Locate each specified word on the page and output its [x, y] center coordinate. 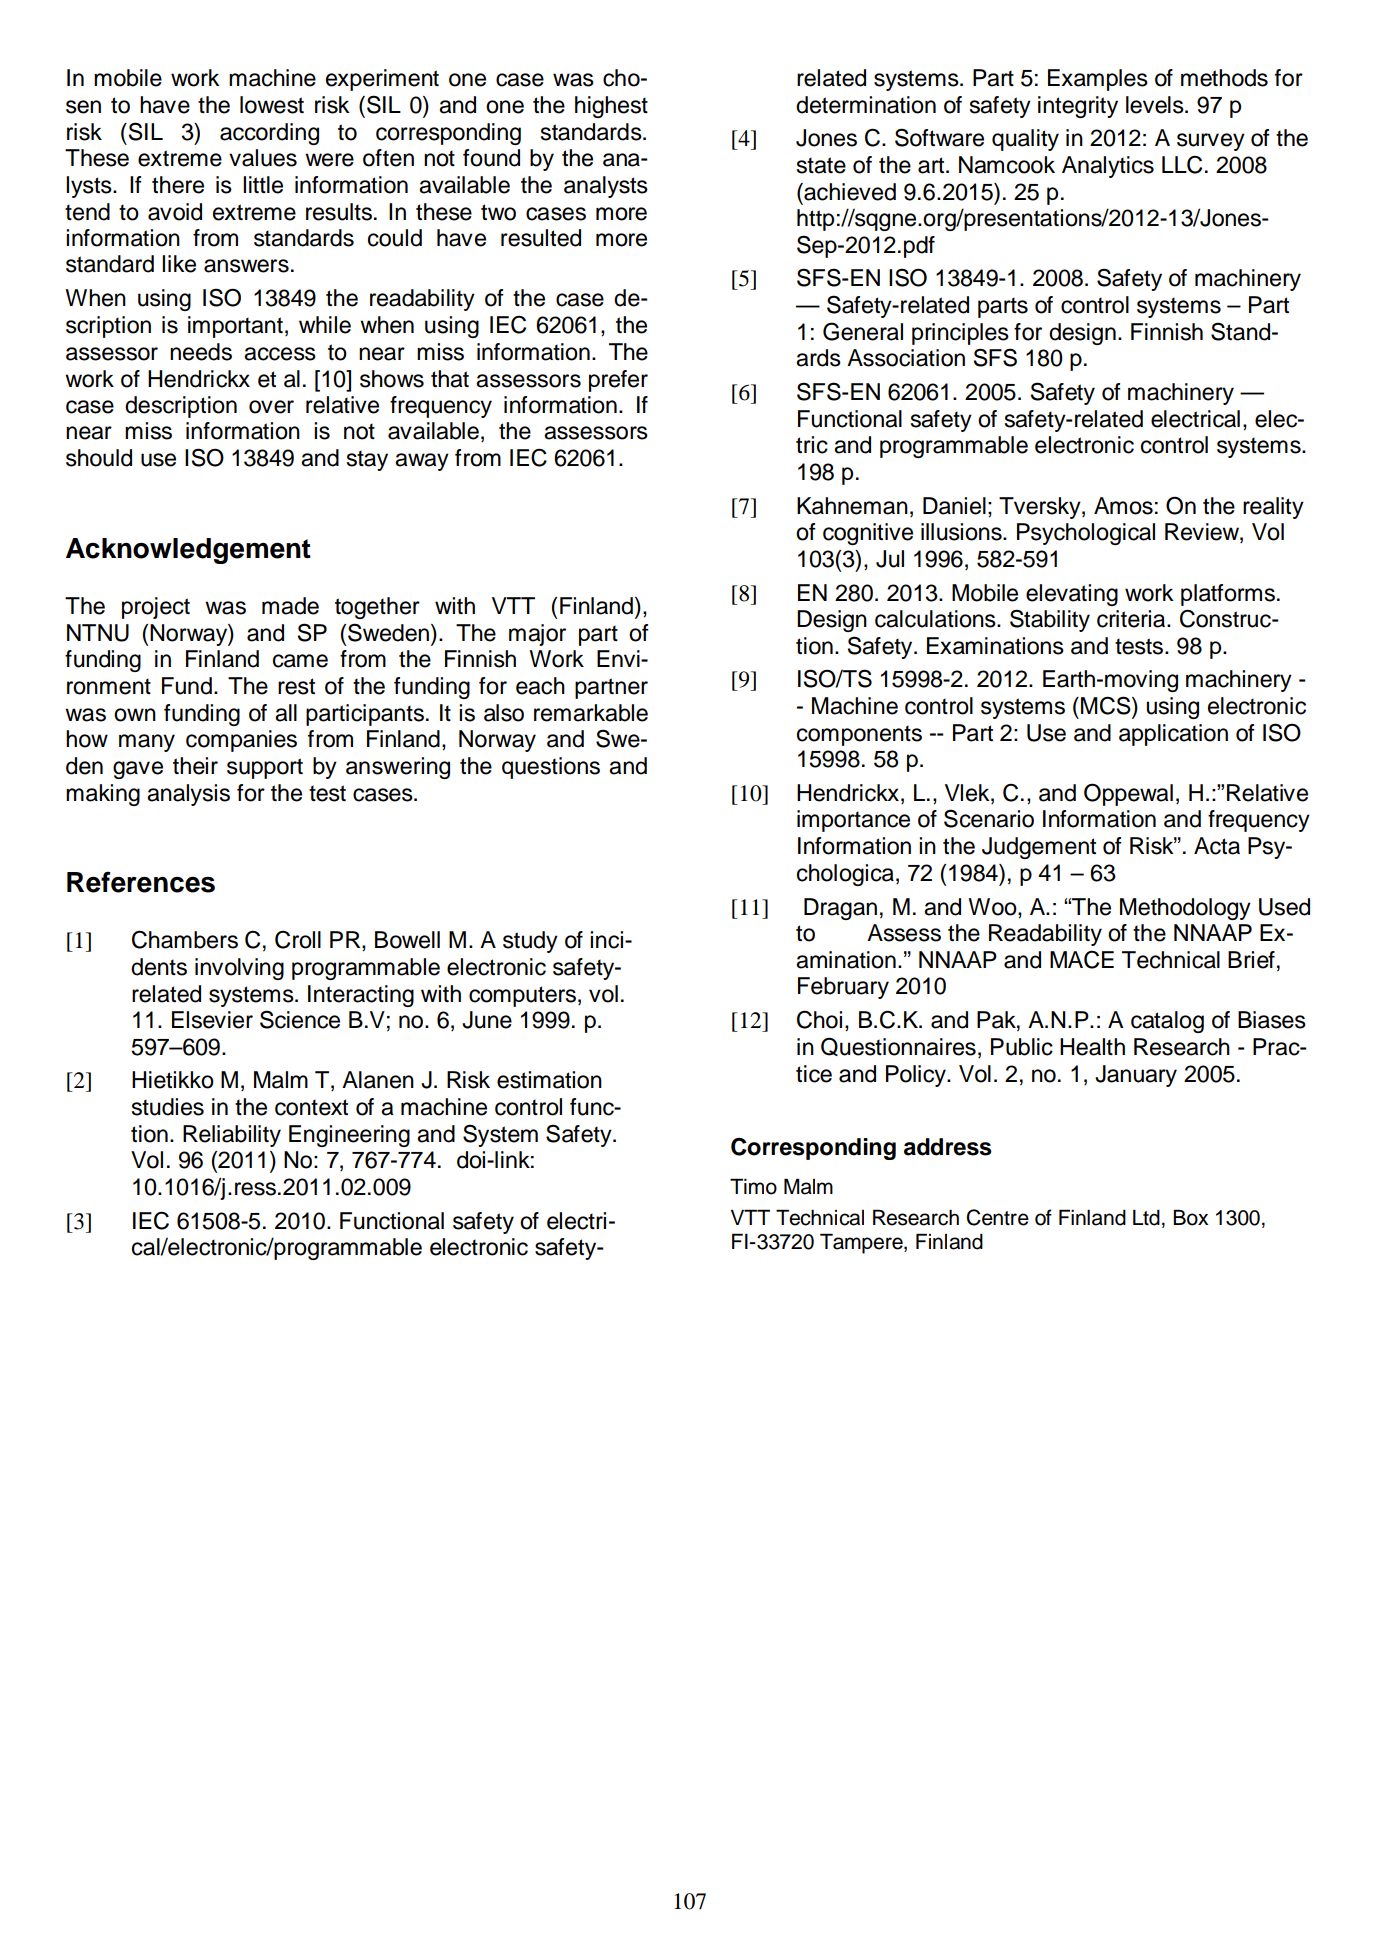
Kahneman [852, 506]
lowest [272, 105]
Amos [1123, 506]
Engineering [349, 1136]
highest [611, 107]
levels [1156, 105]
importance [853, 821]
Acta [1217, 846]
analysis [188, 795]
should [99, 458]
